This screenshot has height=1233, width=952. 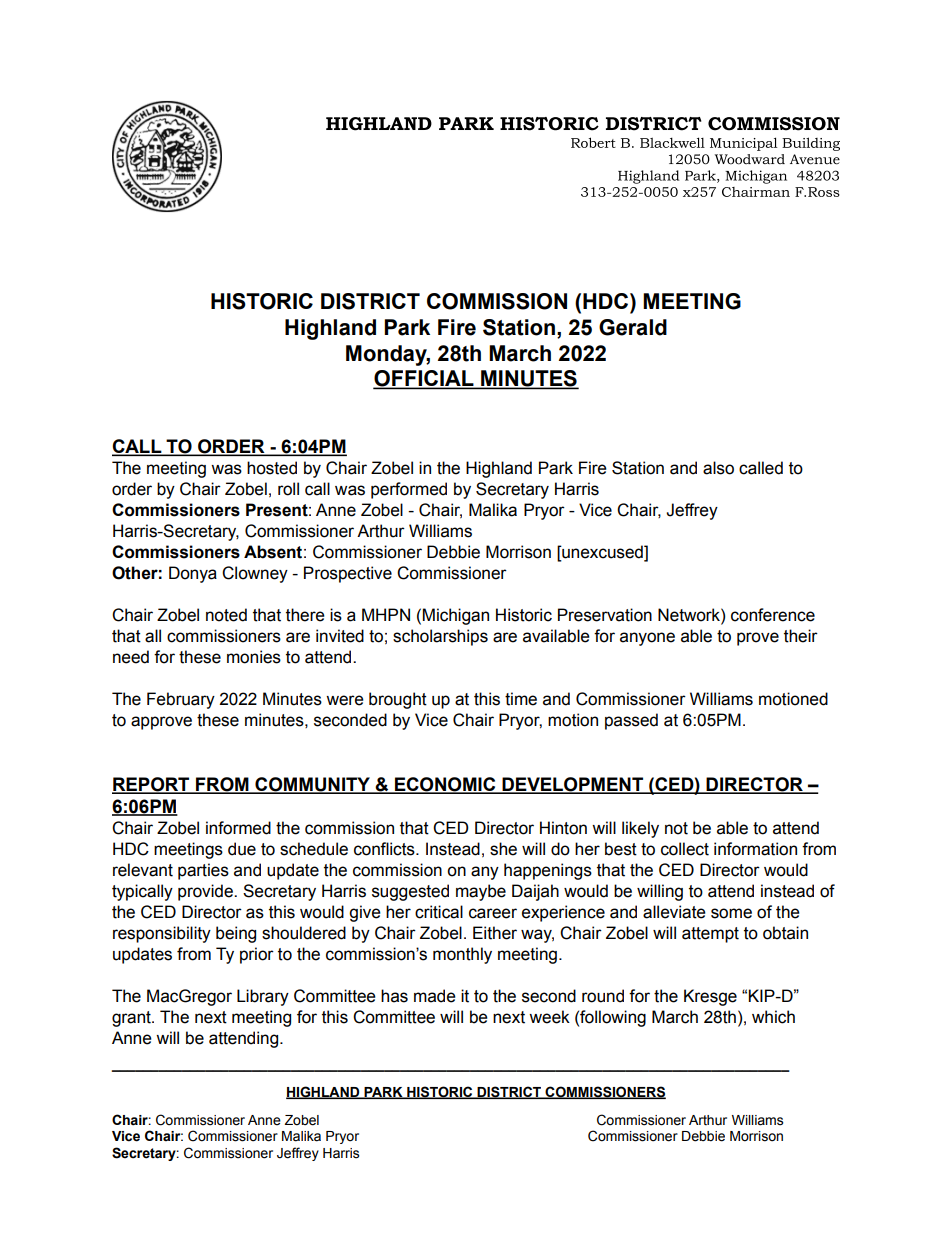 I want to click on also, so click(x=718, y=468).
